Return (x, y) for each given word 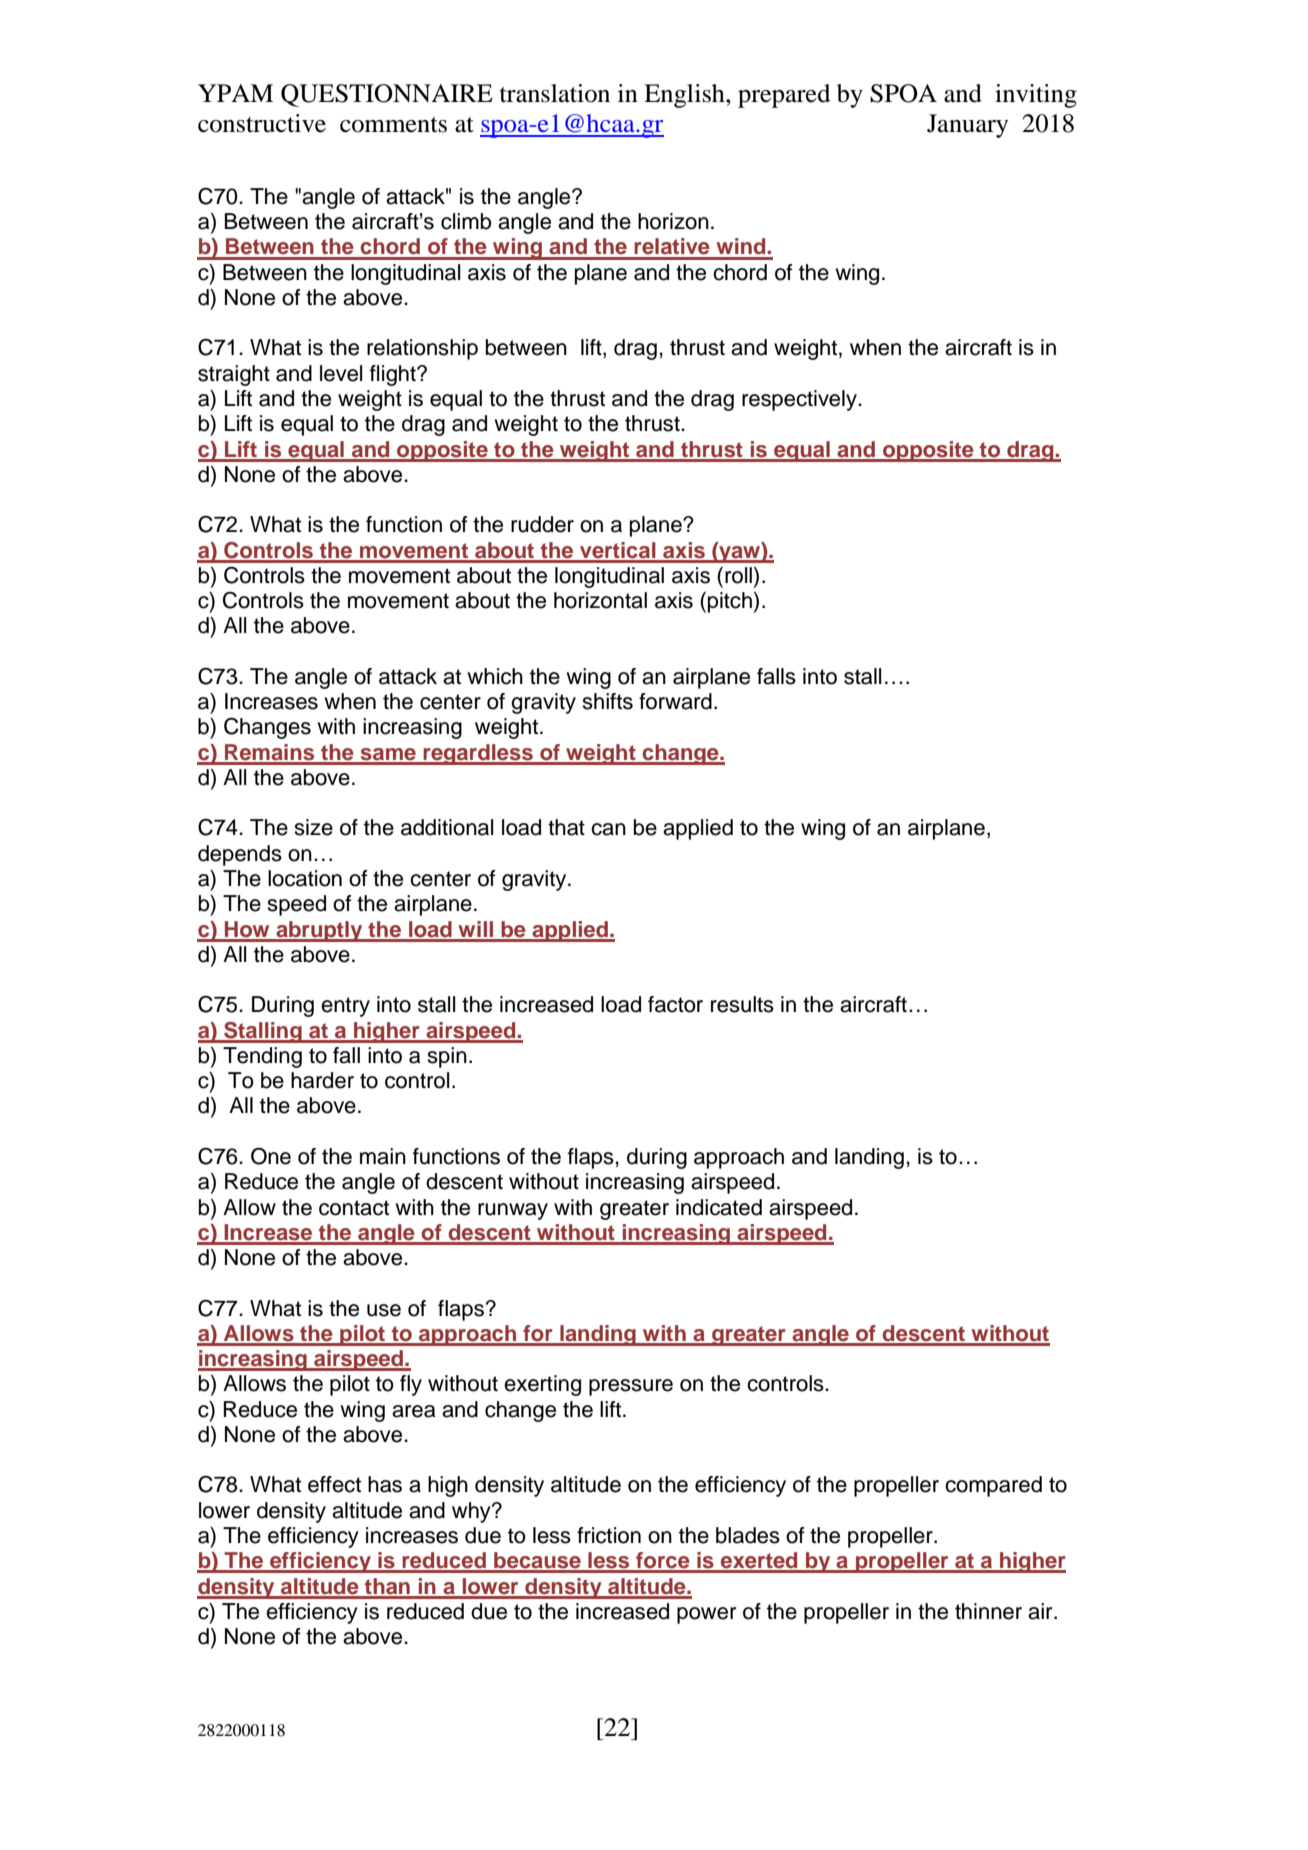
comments (393, 125)
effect (334, 1484)
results (742, 1004)
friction (609, 1535)
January (967, 126)
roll (738, 575)
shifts (607, 701)
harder (322, 1080)
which (495, 676)
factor (675, 1004)
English (685, 96)
